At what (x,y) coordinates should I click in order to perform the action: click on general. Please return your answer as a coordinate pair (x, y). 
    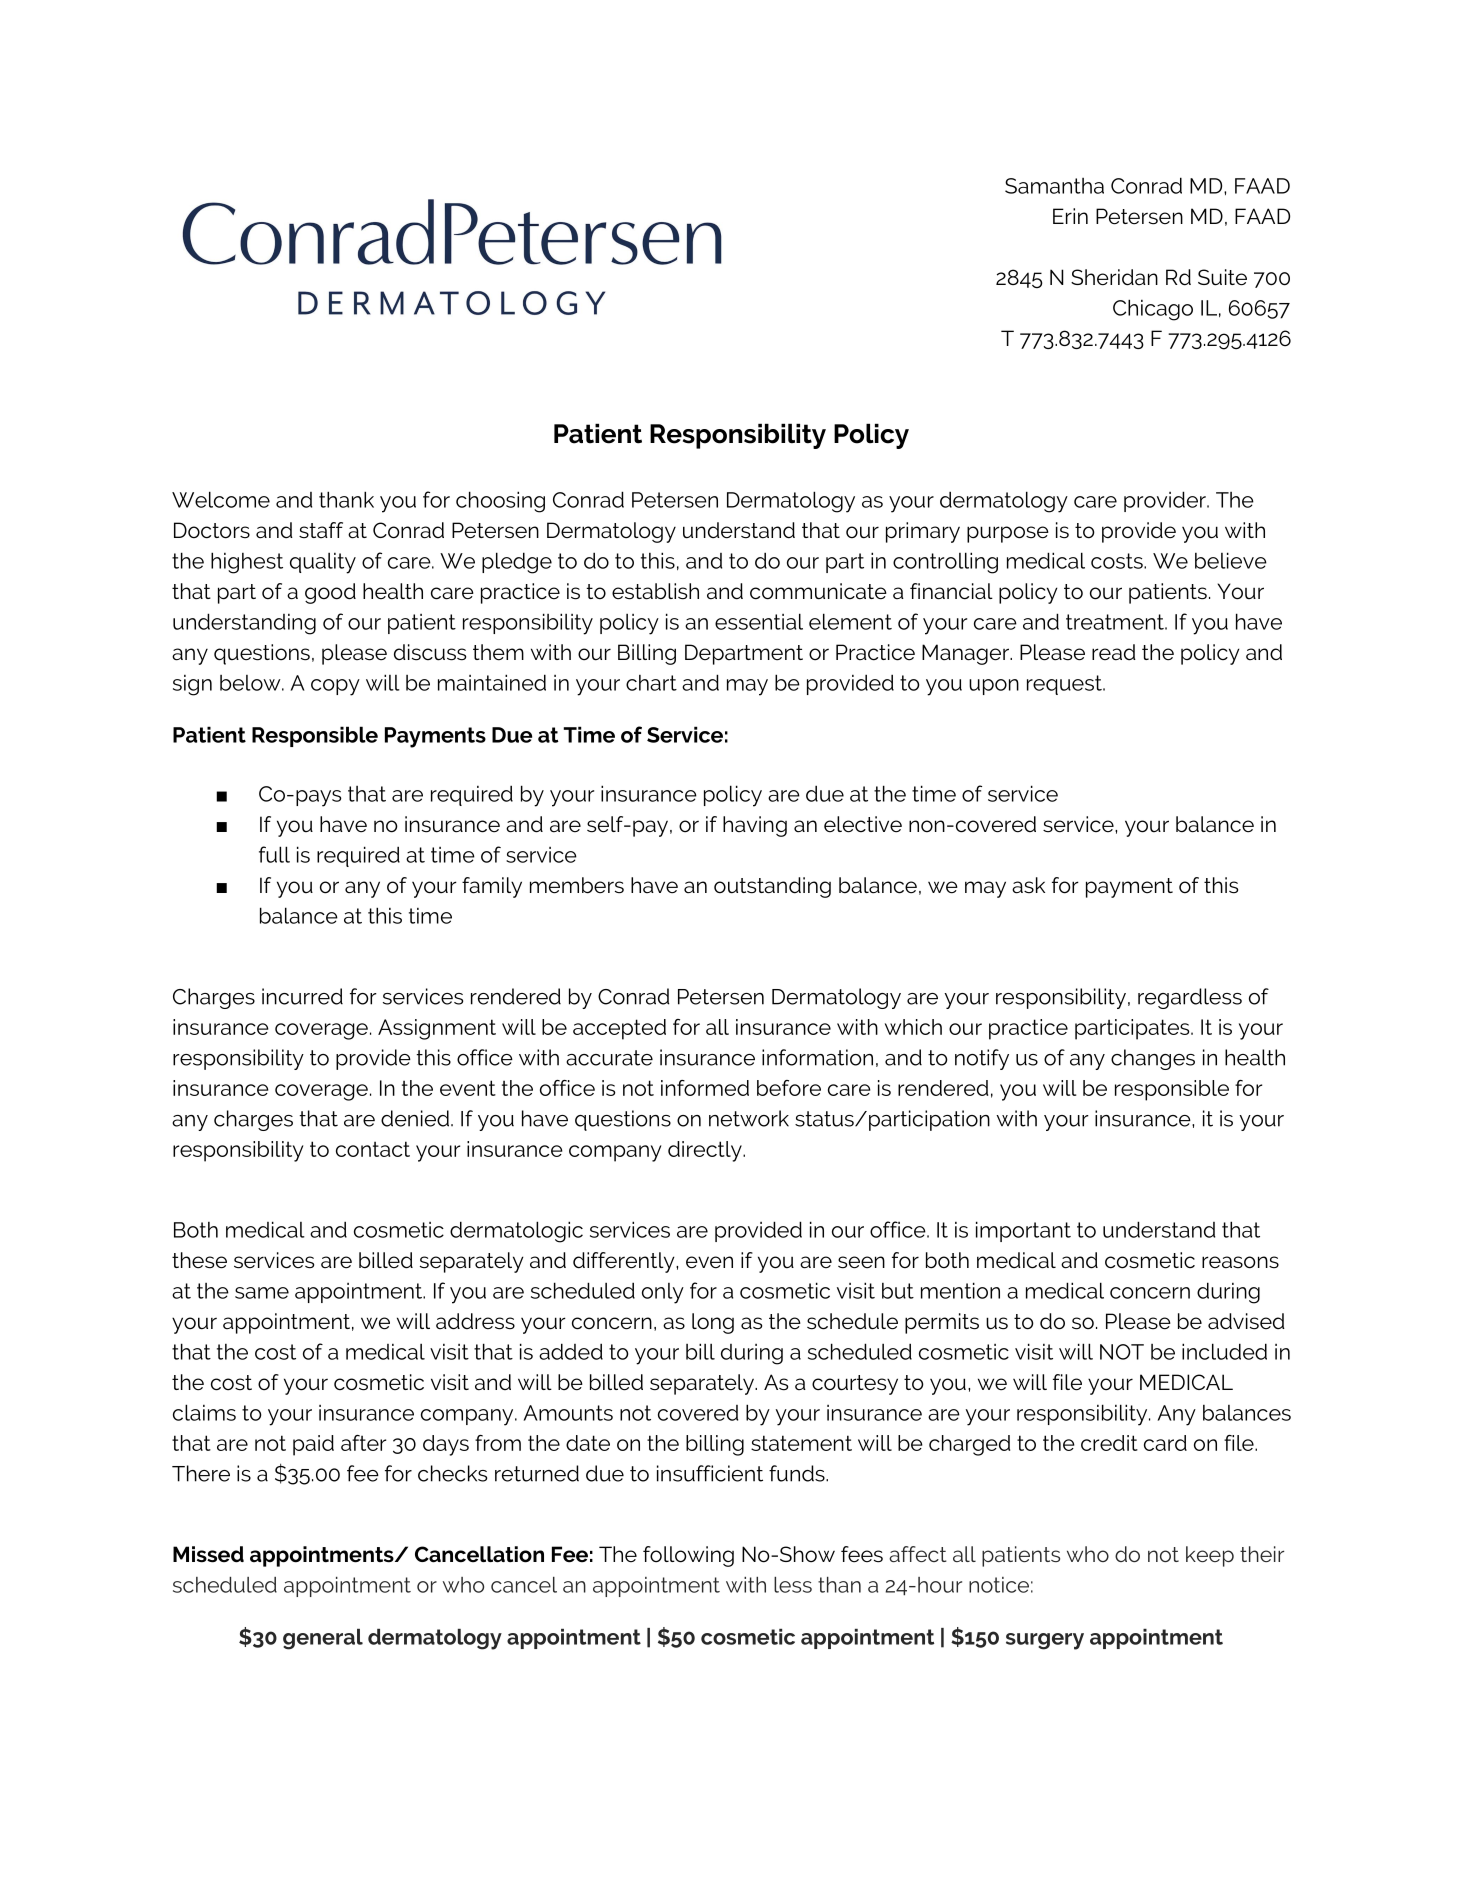
    Looking at the image, I should click on (323, 1639).
